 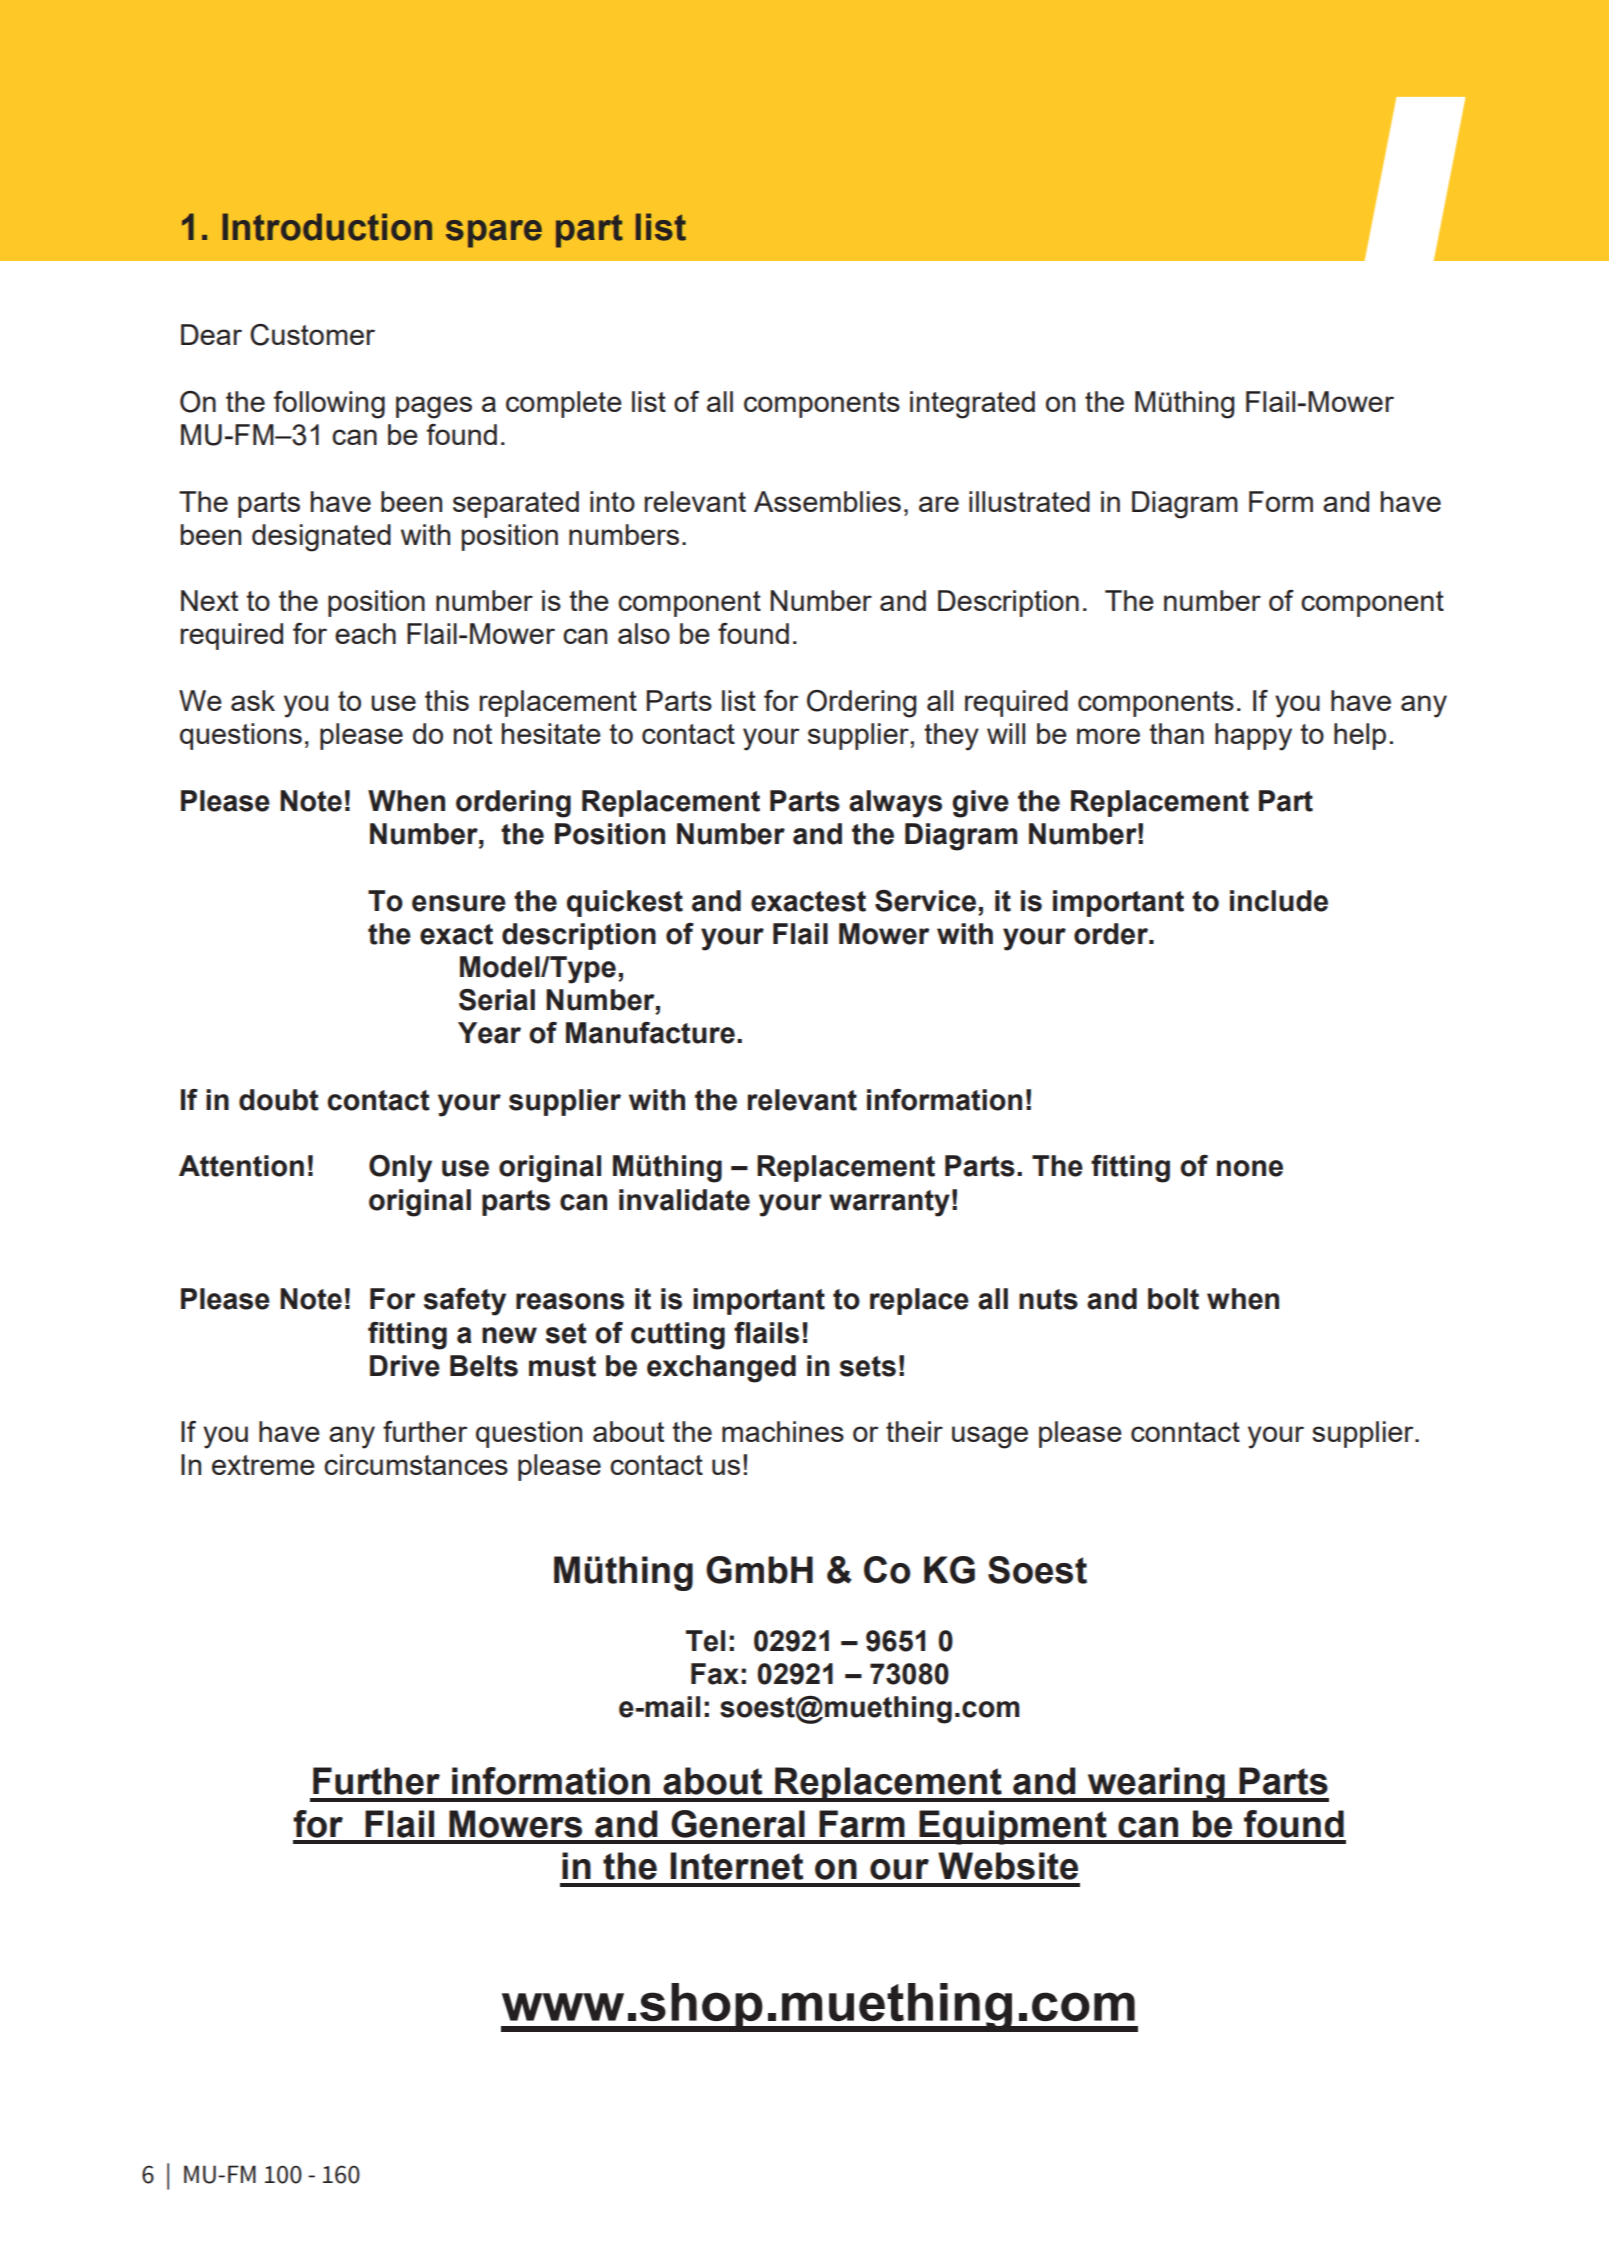 What do you see at coordinates (1029, 501) in the screenshot?
I see `illustrated` at bounding box center [1029, 501].
